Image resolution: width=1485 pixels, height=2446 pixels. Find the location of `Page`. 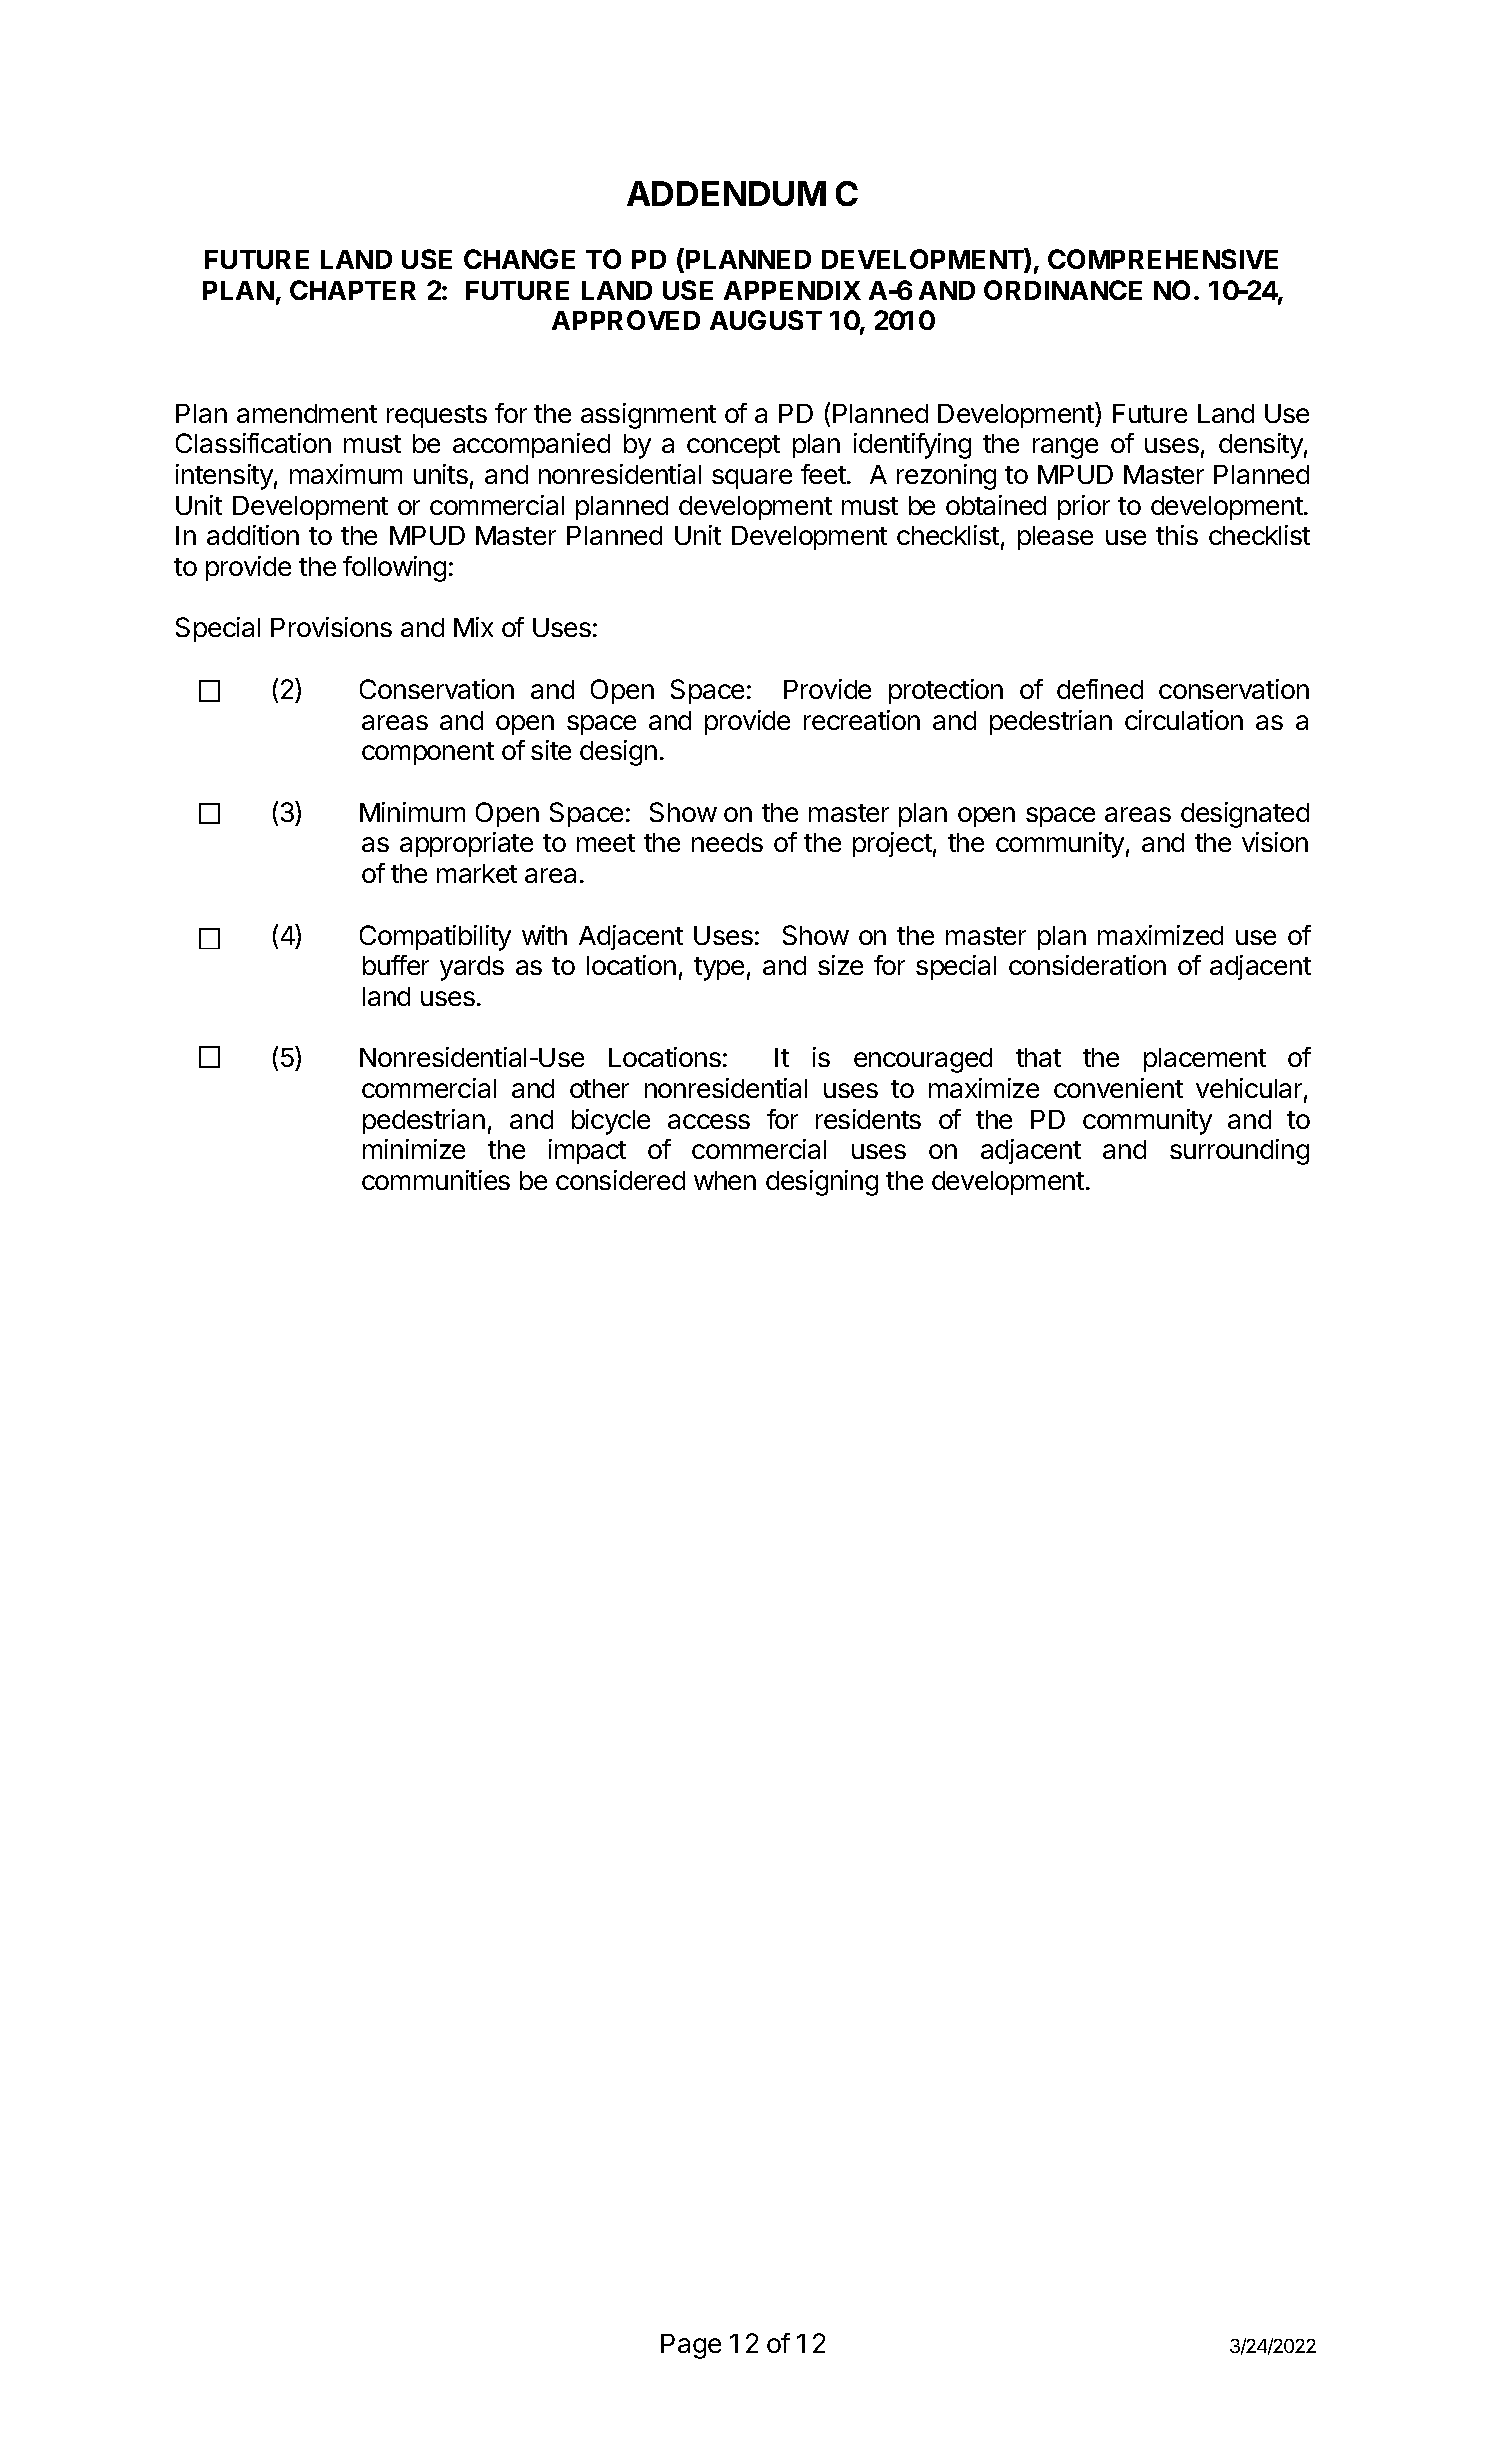

Page is located at coordinates (691, 2346).
